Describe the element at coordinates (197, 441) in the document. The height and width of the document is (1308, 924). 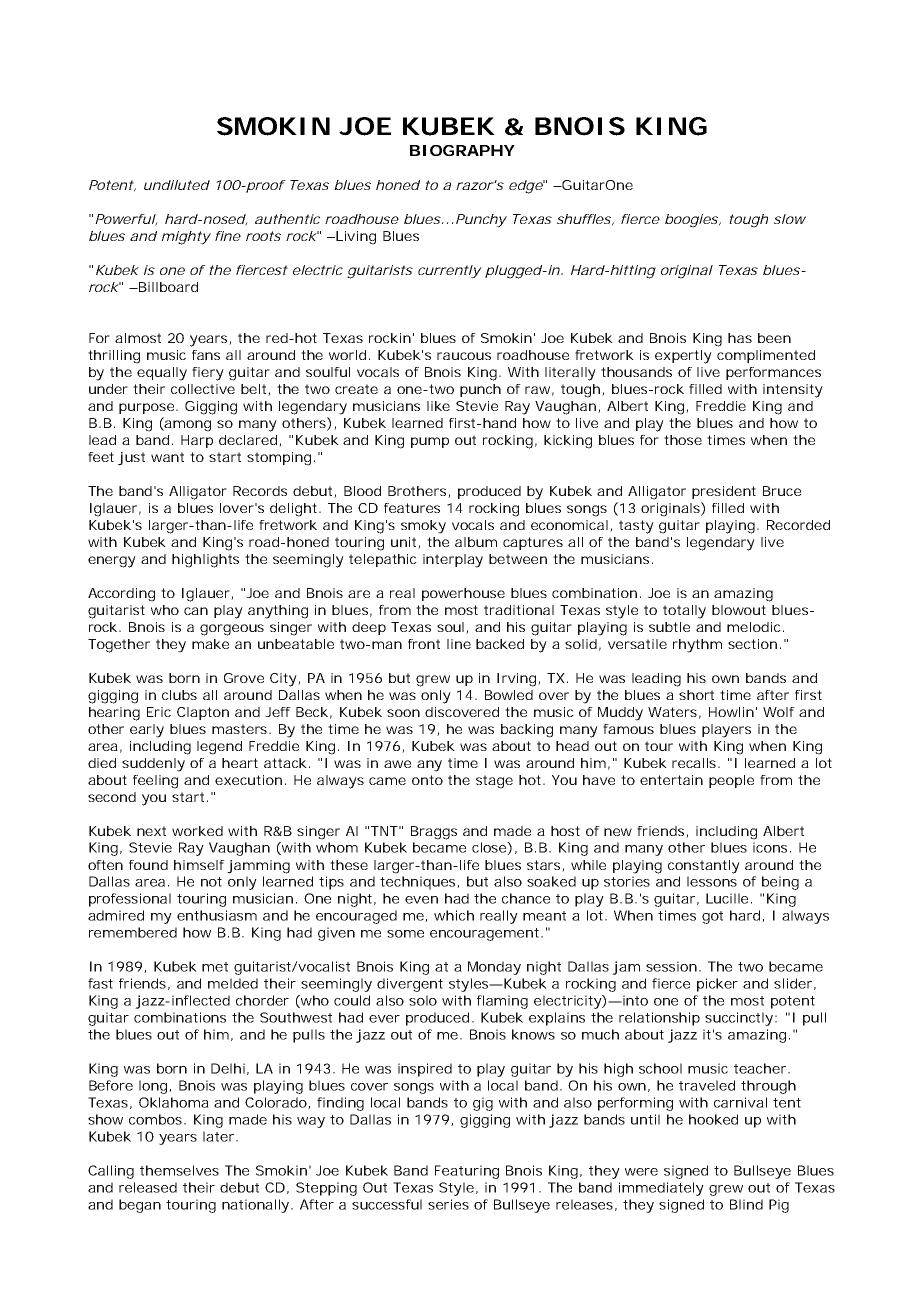
I see `Harp` at that location.
